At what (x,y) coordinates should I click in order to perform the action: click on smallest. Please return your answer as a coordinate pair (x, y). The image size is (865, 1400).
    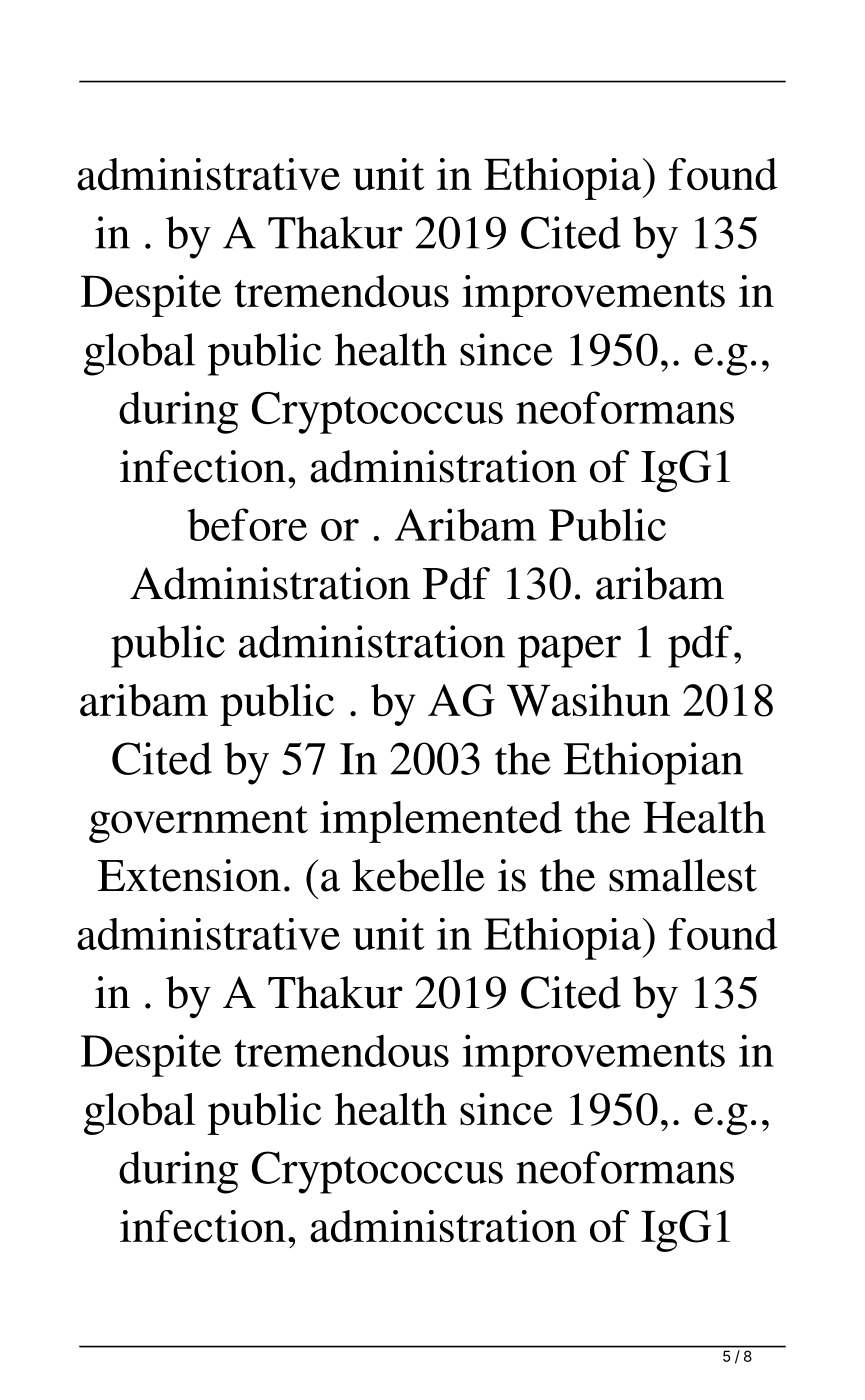
    Looking at the image, I should click on (683, 875).
